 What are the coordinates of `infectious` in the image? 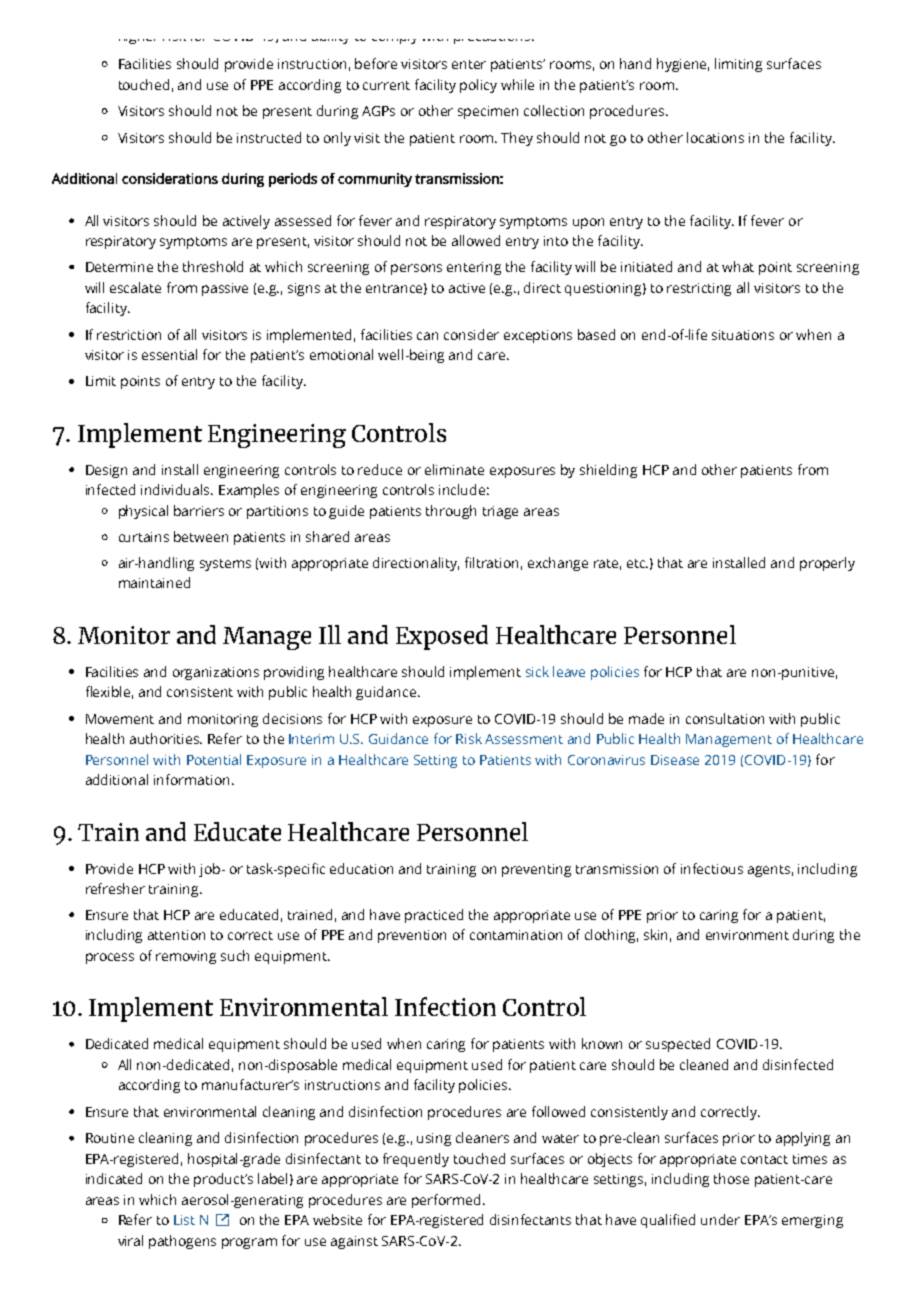 It's located at (712, 868).
